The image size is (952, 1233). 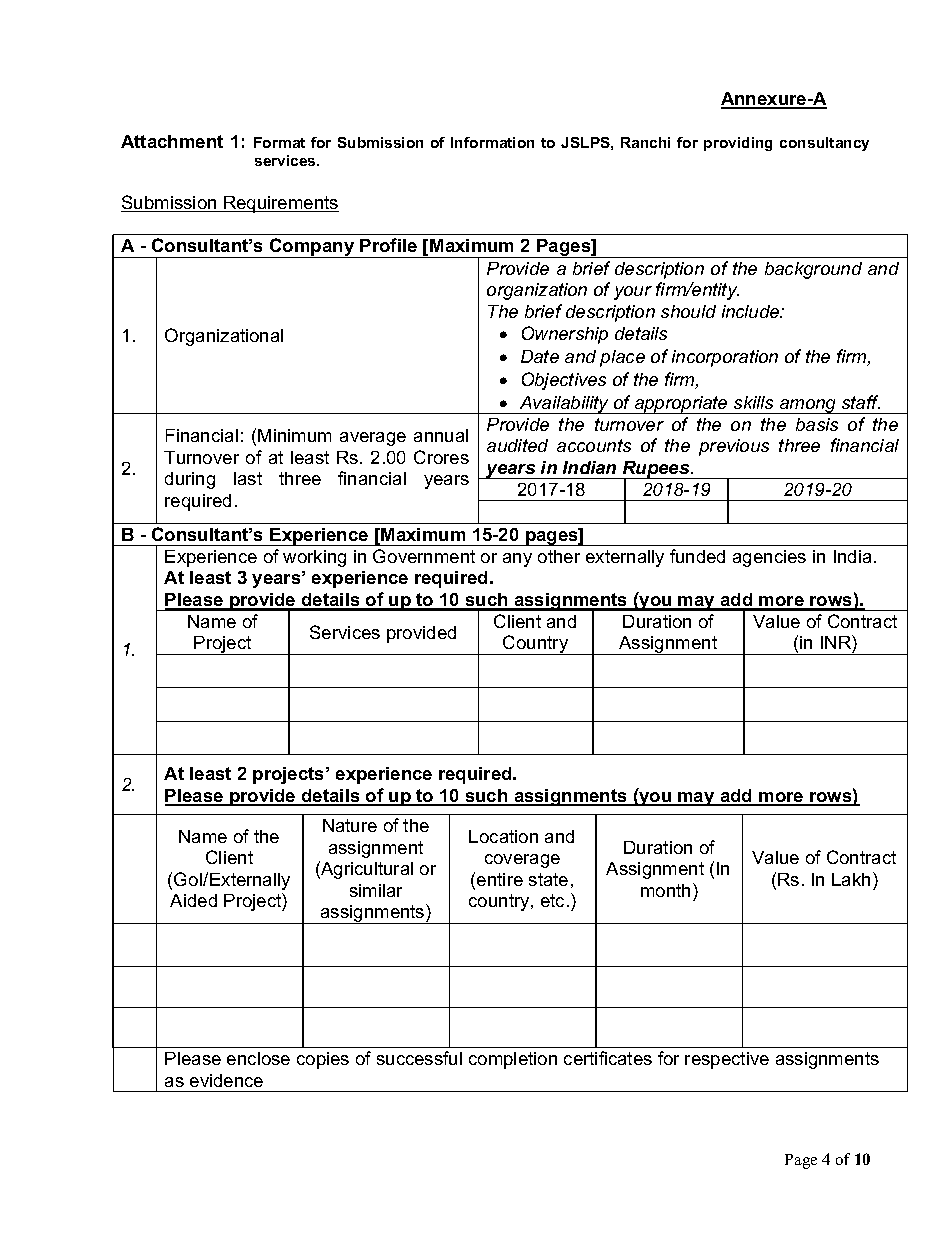 I want to click on Location, so click(x=503, y=836).
